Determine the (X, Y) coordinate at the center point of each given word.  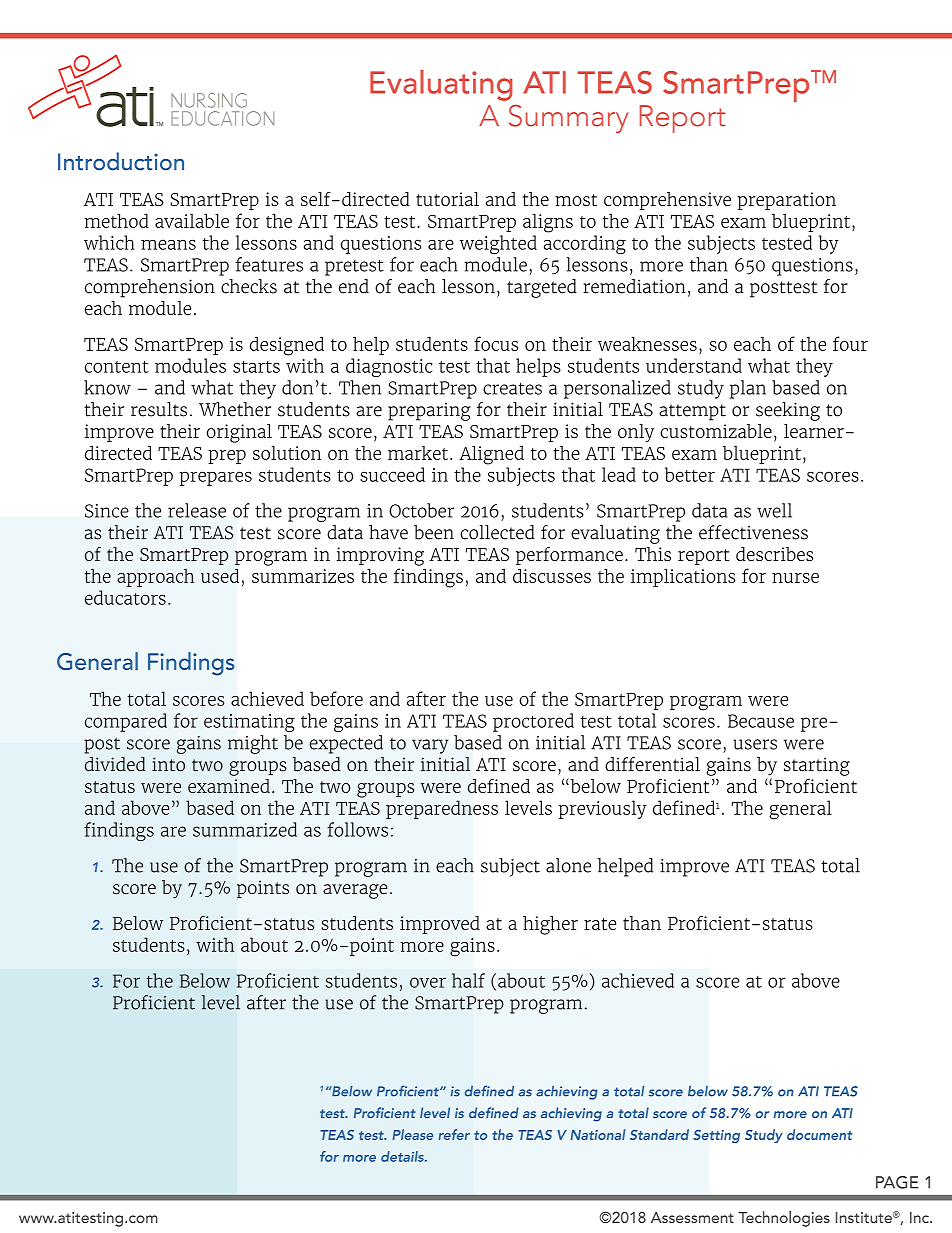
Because (761, 721)
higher (550, 925)
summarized (245, 829)
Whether (235, 409)
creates (512, 388)
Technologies (784, 1219)
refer (454, 1134)
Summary (568, 119)
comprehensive (667, 201)
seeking (788, 411)
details (403, 1156)
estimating (249, 723)
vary (430, 746)
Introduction (121, 161)
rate (600, 924)
